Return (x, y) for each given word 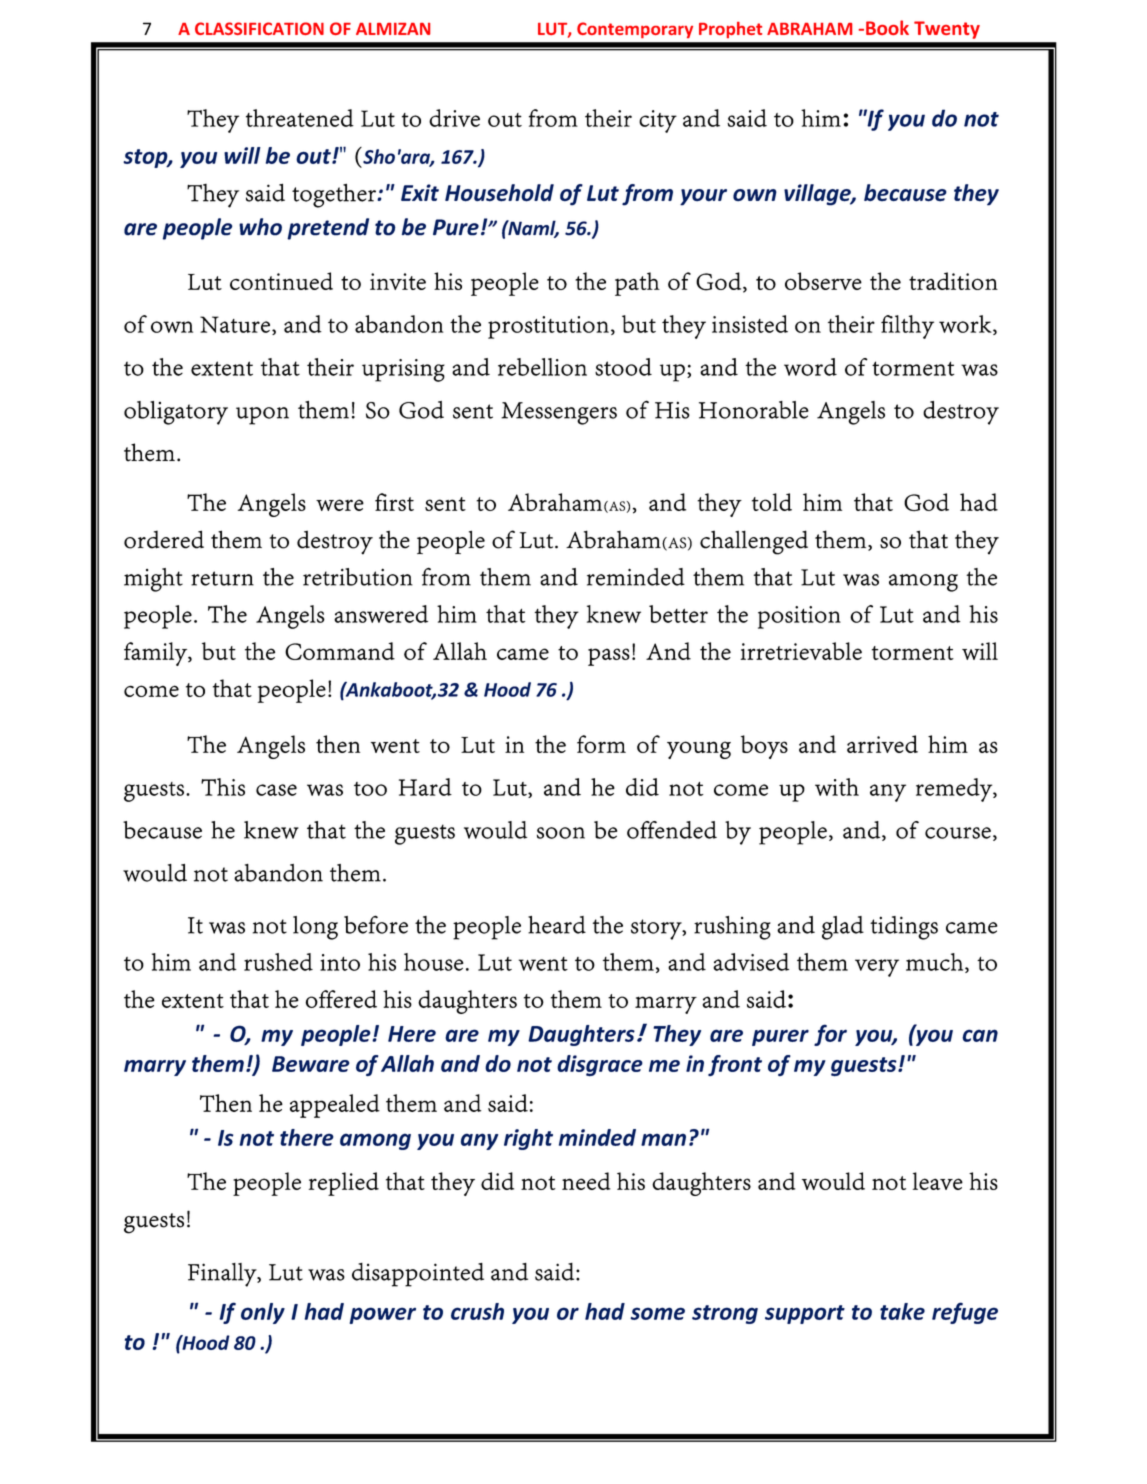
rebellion (542, 367)
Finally (223, 1275)
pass (609, 657)
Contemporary (635, 30)
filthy (907, 327)
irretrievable (801, 651)
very (877, 968)
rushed (278, 962)
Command (340, 651)
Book (887, 27)
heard (557, 925)
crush (477, 1311)
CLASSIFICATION (259, 28)
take (902, 1311)
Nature (235, 324)
